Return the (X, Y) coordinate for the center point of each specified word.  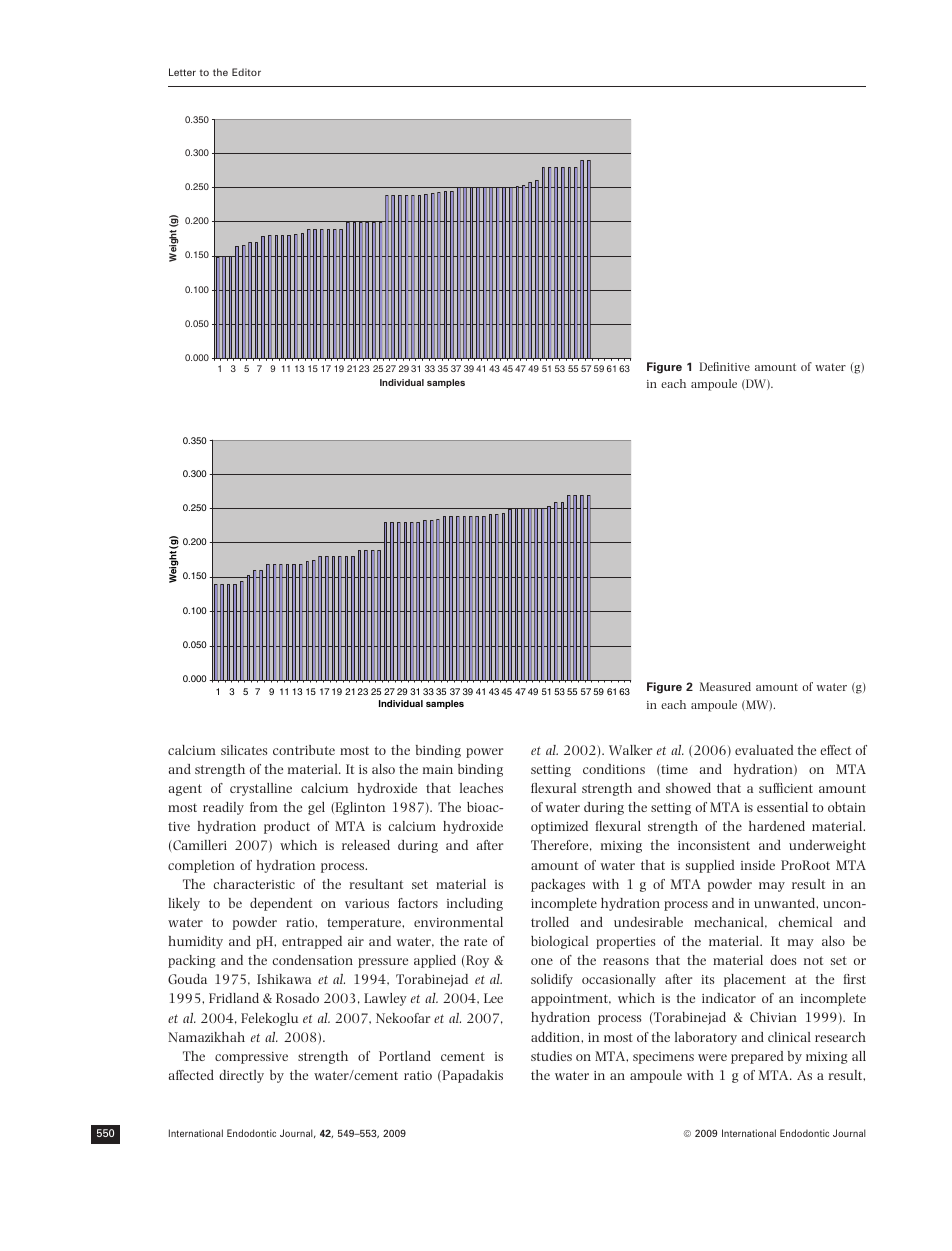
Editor (246, 72)
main (438, 769)
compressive (251, 1058)
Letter (182, 72)
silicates (244, 750)
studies (551, 1056)
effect (835, 750)
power (484, 753)
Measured (725, 686)
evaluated (764, 750)
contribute (304, 750)
